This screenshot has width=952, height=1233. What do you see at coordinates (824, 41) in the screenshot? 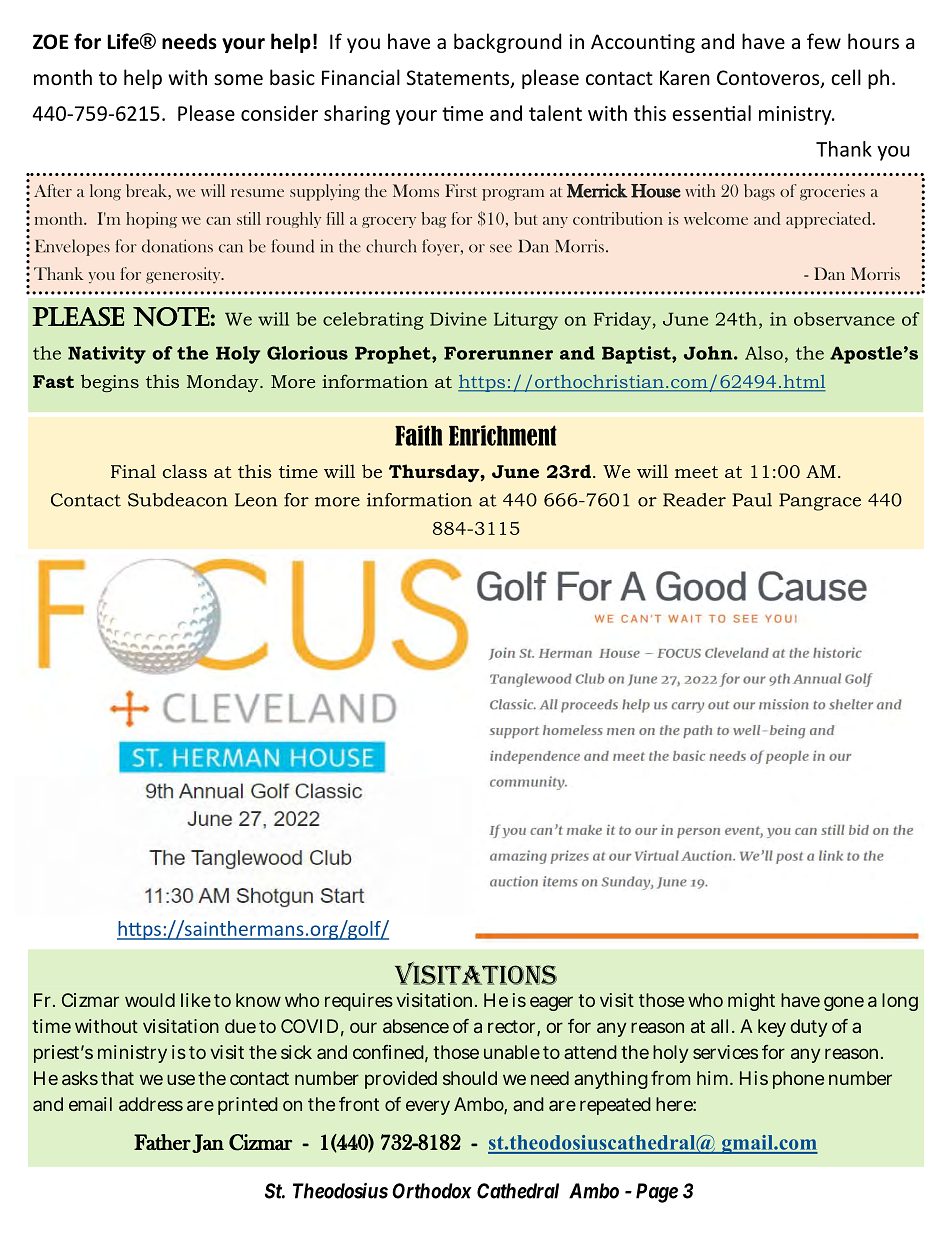
I see `few` at bounding box center [824, 41].
